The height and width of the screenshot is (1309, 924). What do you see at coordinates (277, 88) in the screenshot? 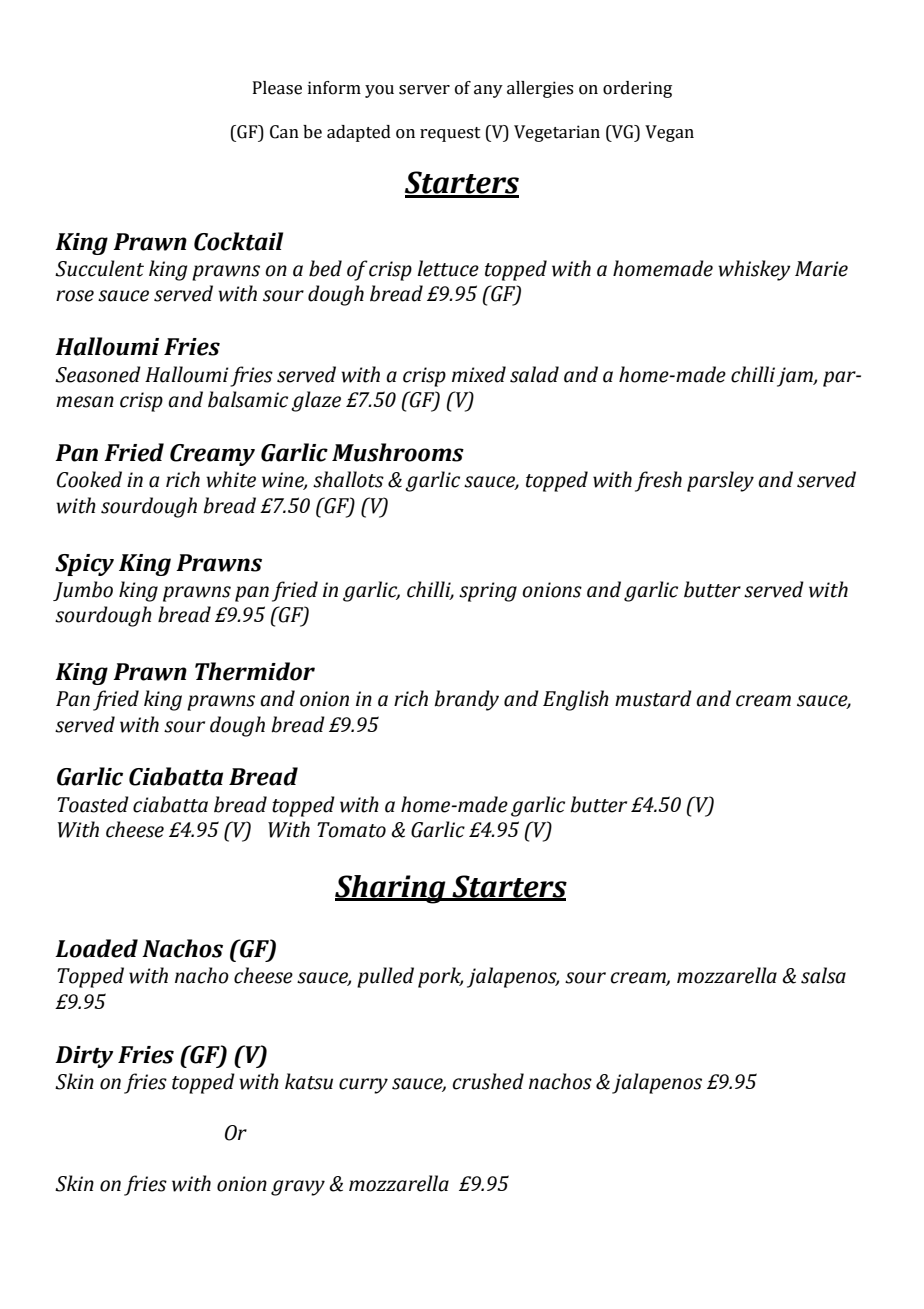
I see `Please` at bounding box center [277, 88].
